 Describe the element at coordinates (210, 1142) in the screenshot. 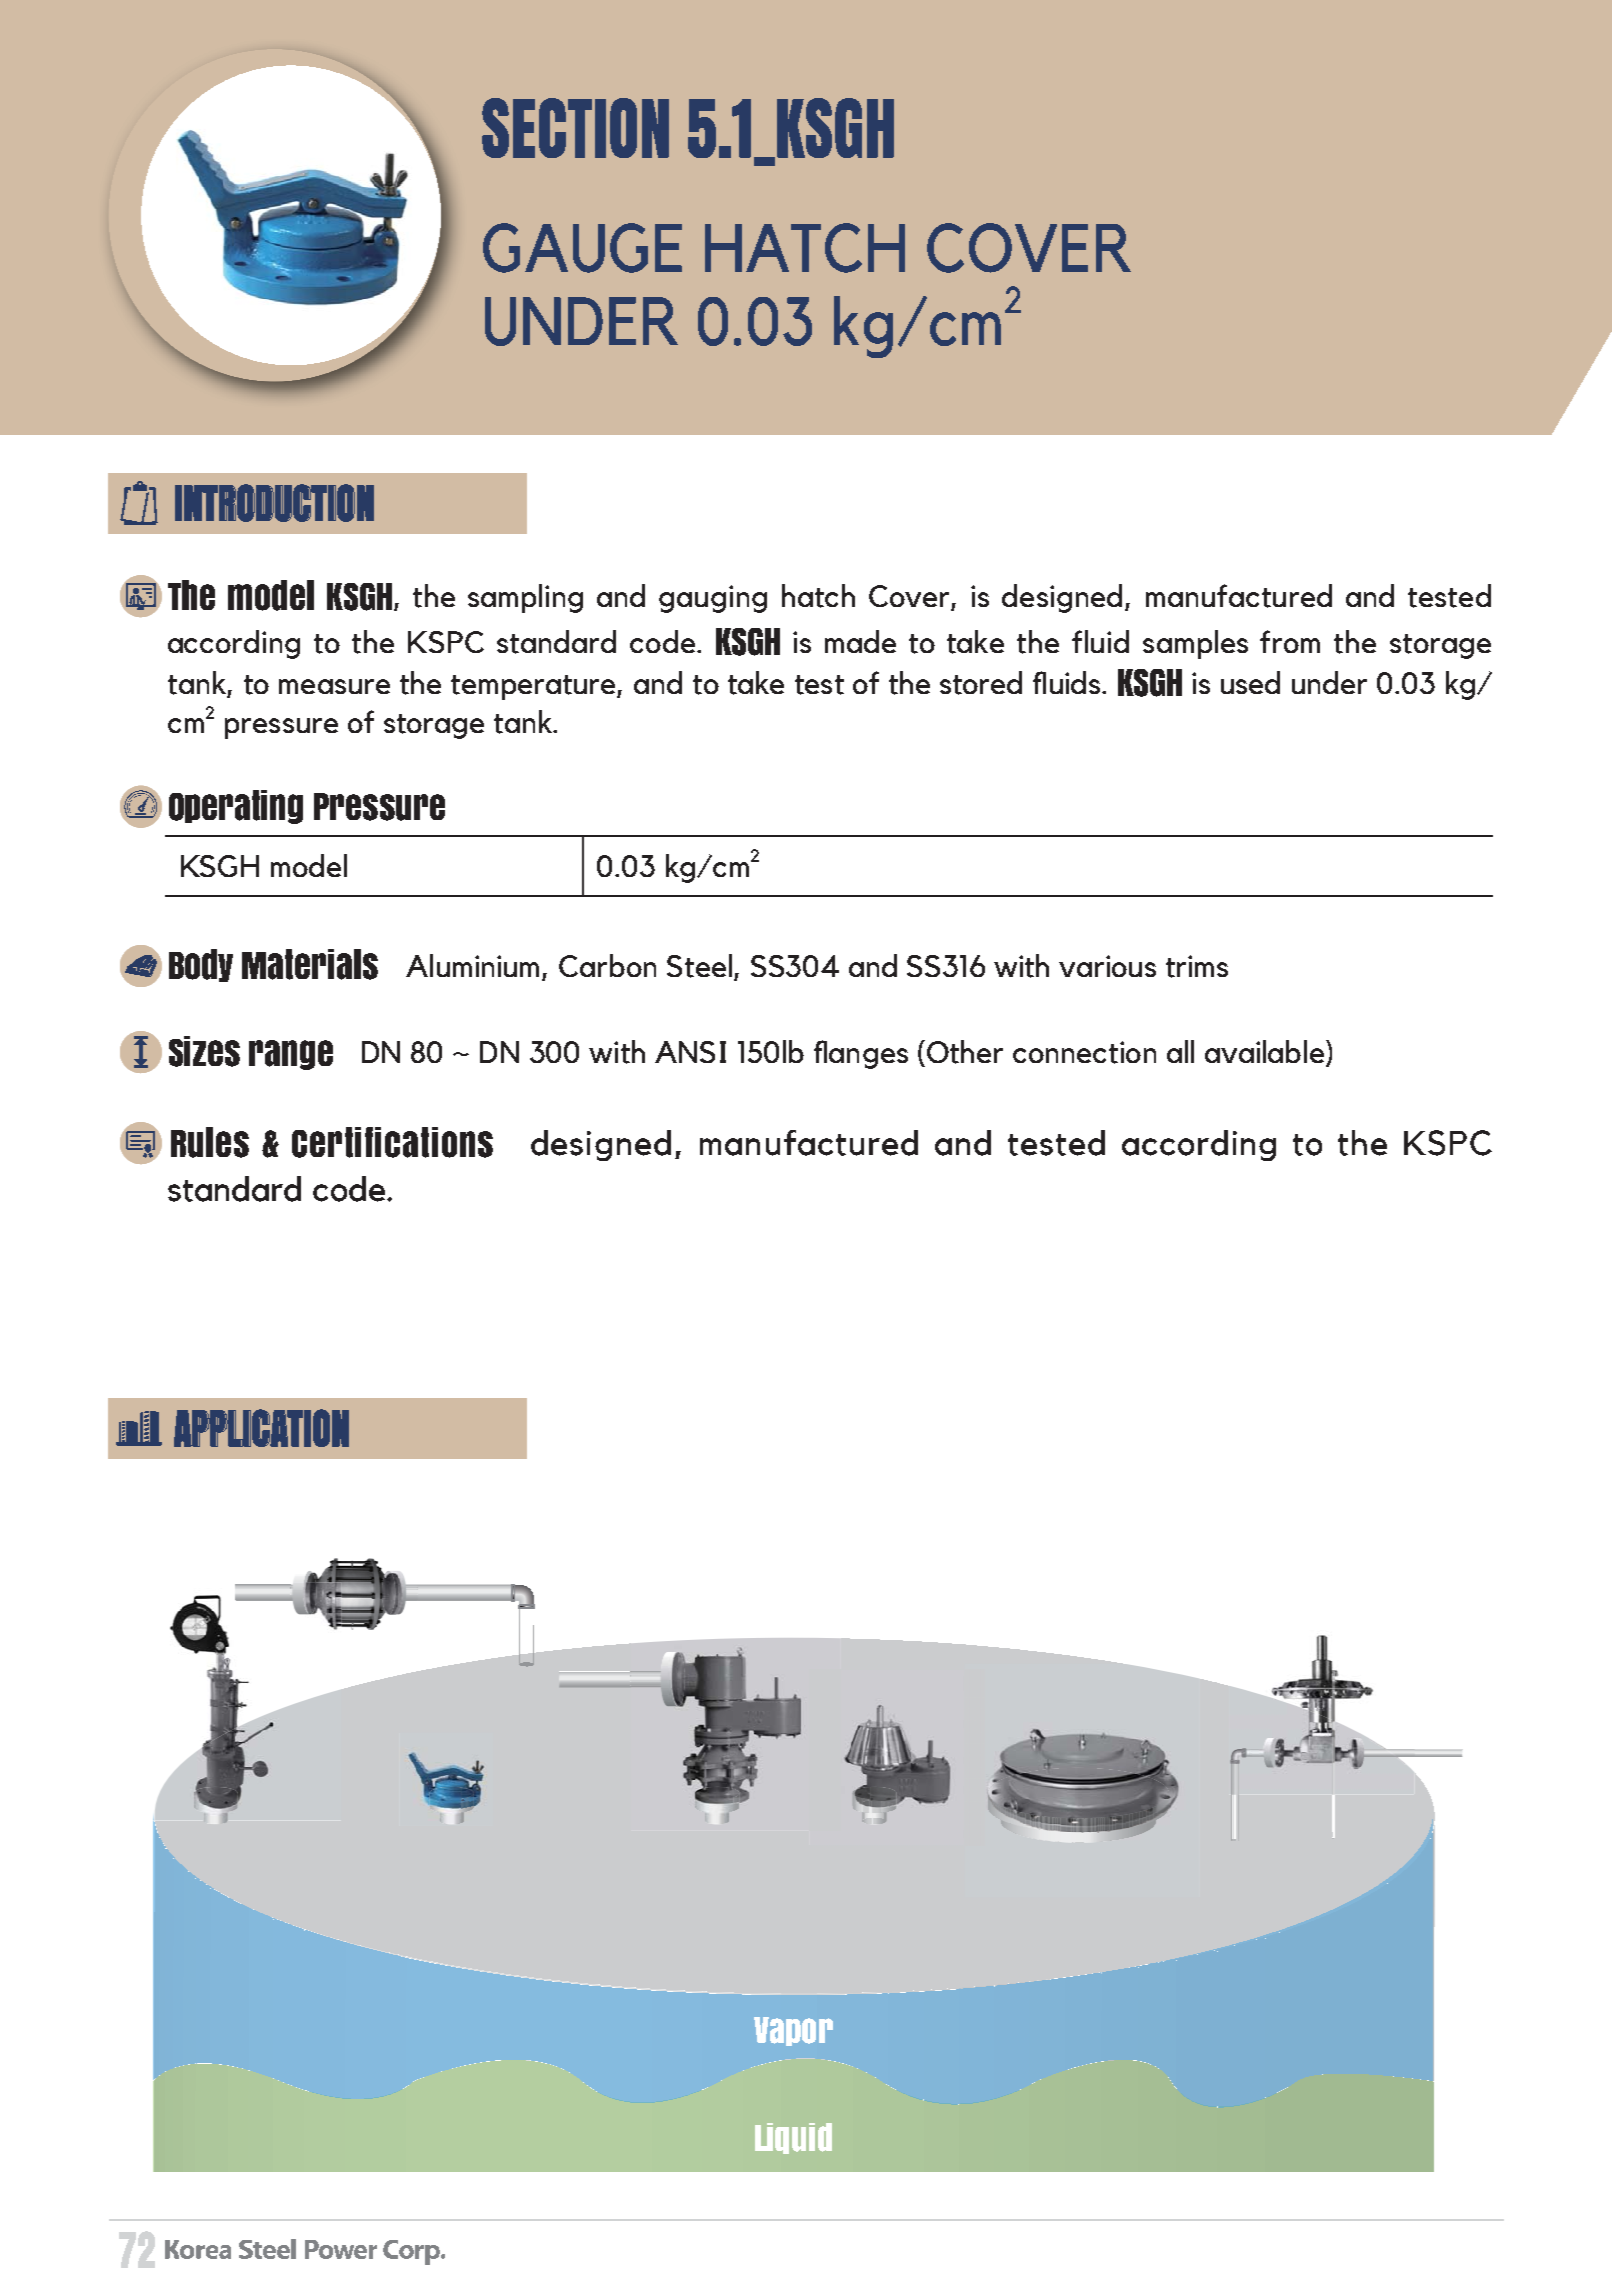

I see `Rules` at that location.
